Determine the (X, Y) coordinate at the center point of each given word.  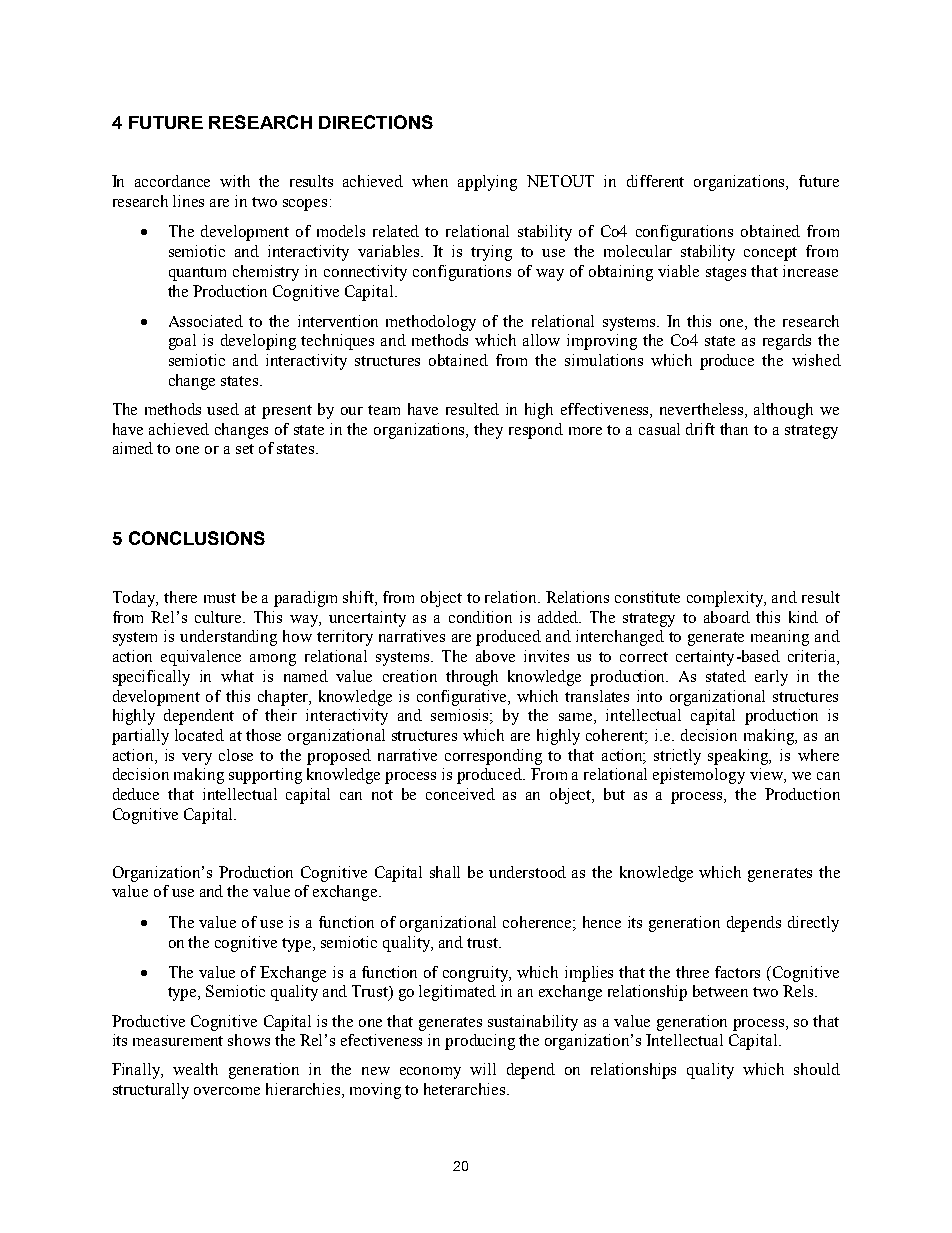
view (767, 775)
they (488, 431)
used (223, 409)
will (483, 1069)
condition (480, 617)
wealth (195, 1069)
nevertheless (703, 410)
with (235, 181)
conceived (460, 794)
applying (487, 183)
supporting (265, 776)
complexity (726, 599)
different (655, 181)
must (220, 598)
